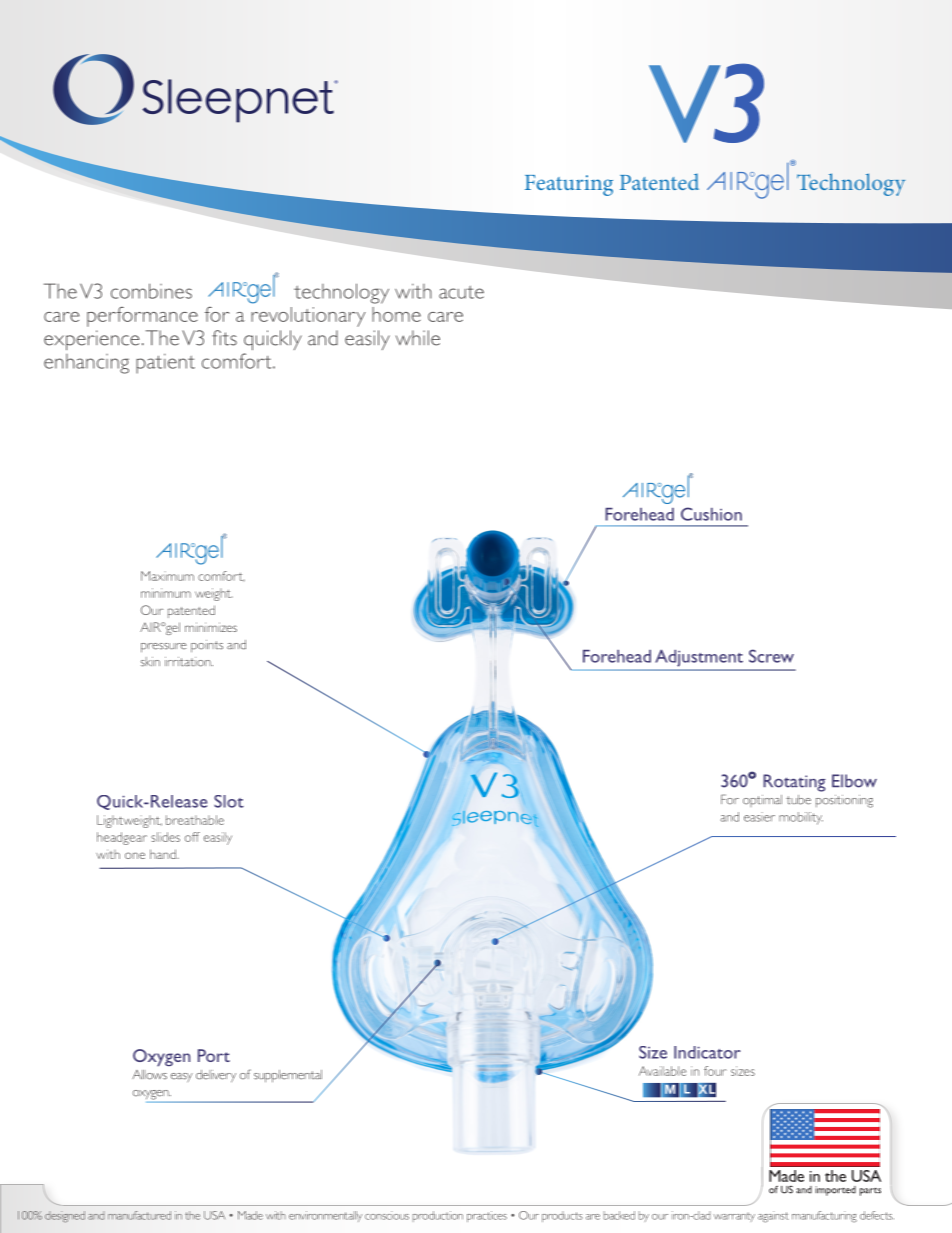 The image size is (952, 1233). Describe the element at coordinates (569, 185) in the screenshot. I see `Featuring` at that location.
